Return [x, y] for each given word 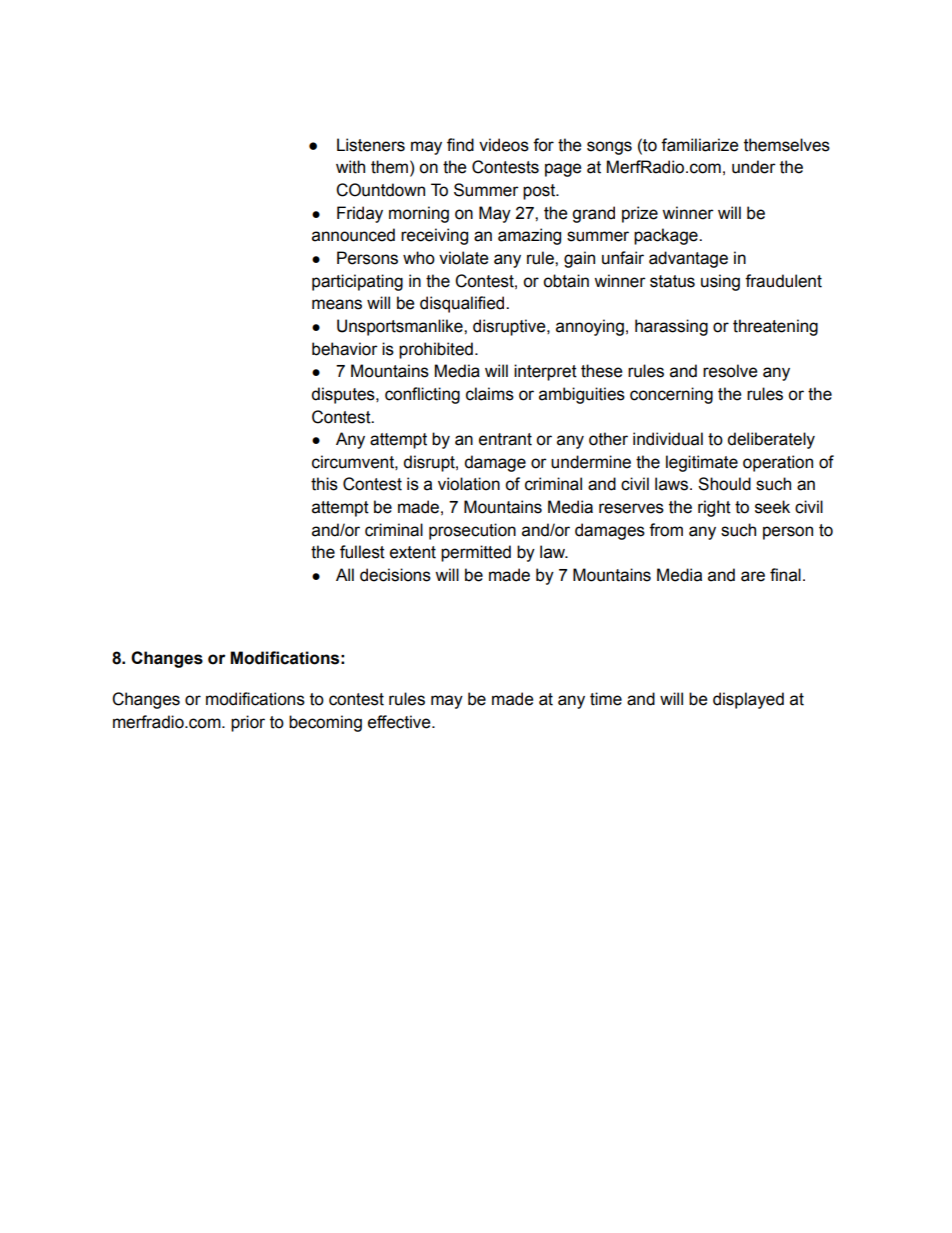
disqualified [463, 304]
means [337, 304]
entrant [505, 439]
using [720, 282]
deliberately [771, 440]
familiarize [700, 145]
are [753, 576]
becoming [325, 723]
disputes [344, 395]
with [350, 167]
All [345, 574]
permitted [476, 553]
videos [504, 145]
